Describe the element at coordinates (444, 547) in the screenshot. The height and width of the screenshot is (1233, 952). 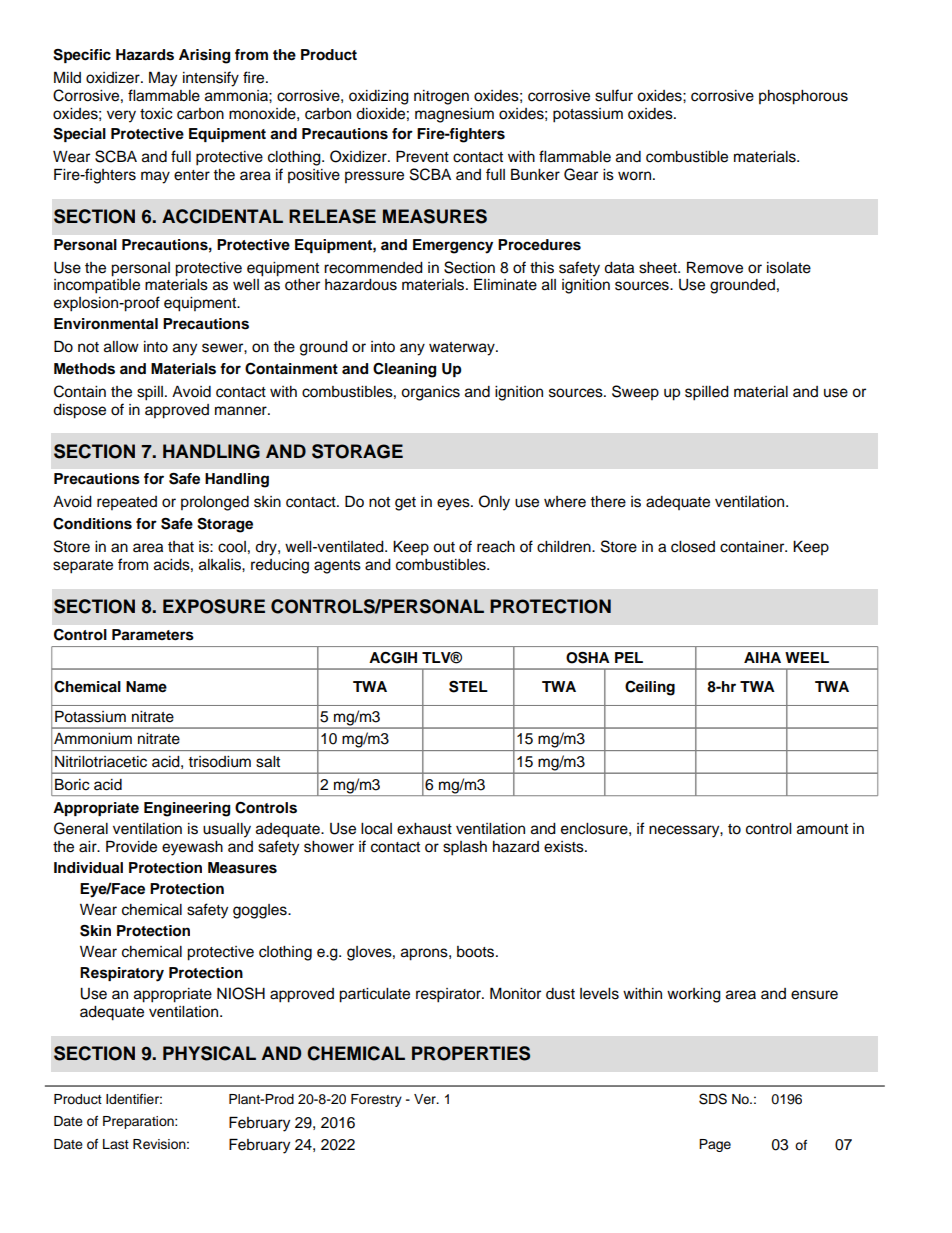
I see `out` at that location.
